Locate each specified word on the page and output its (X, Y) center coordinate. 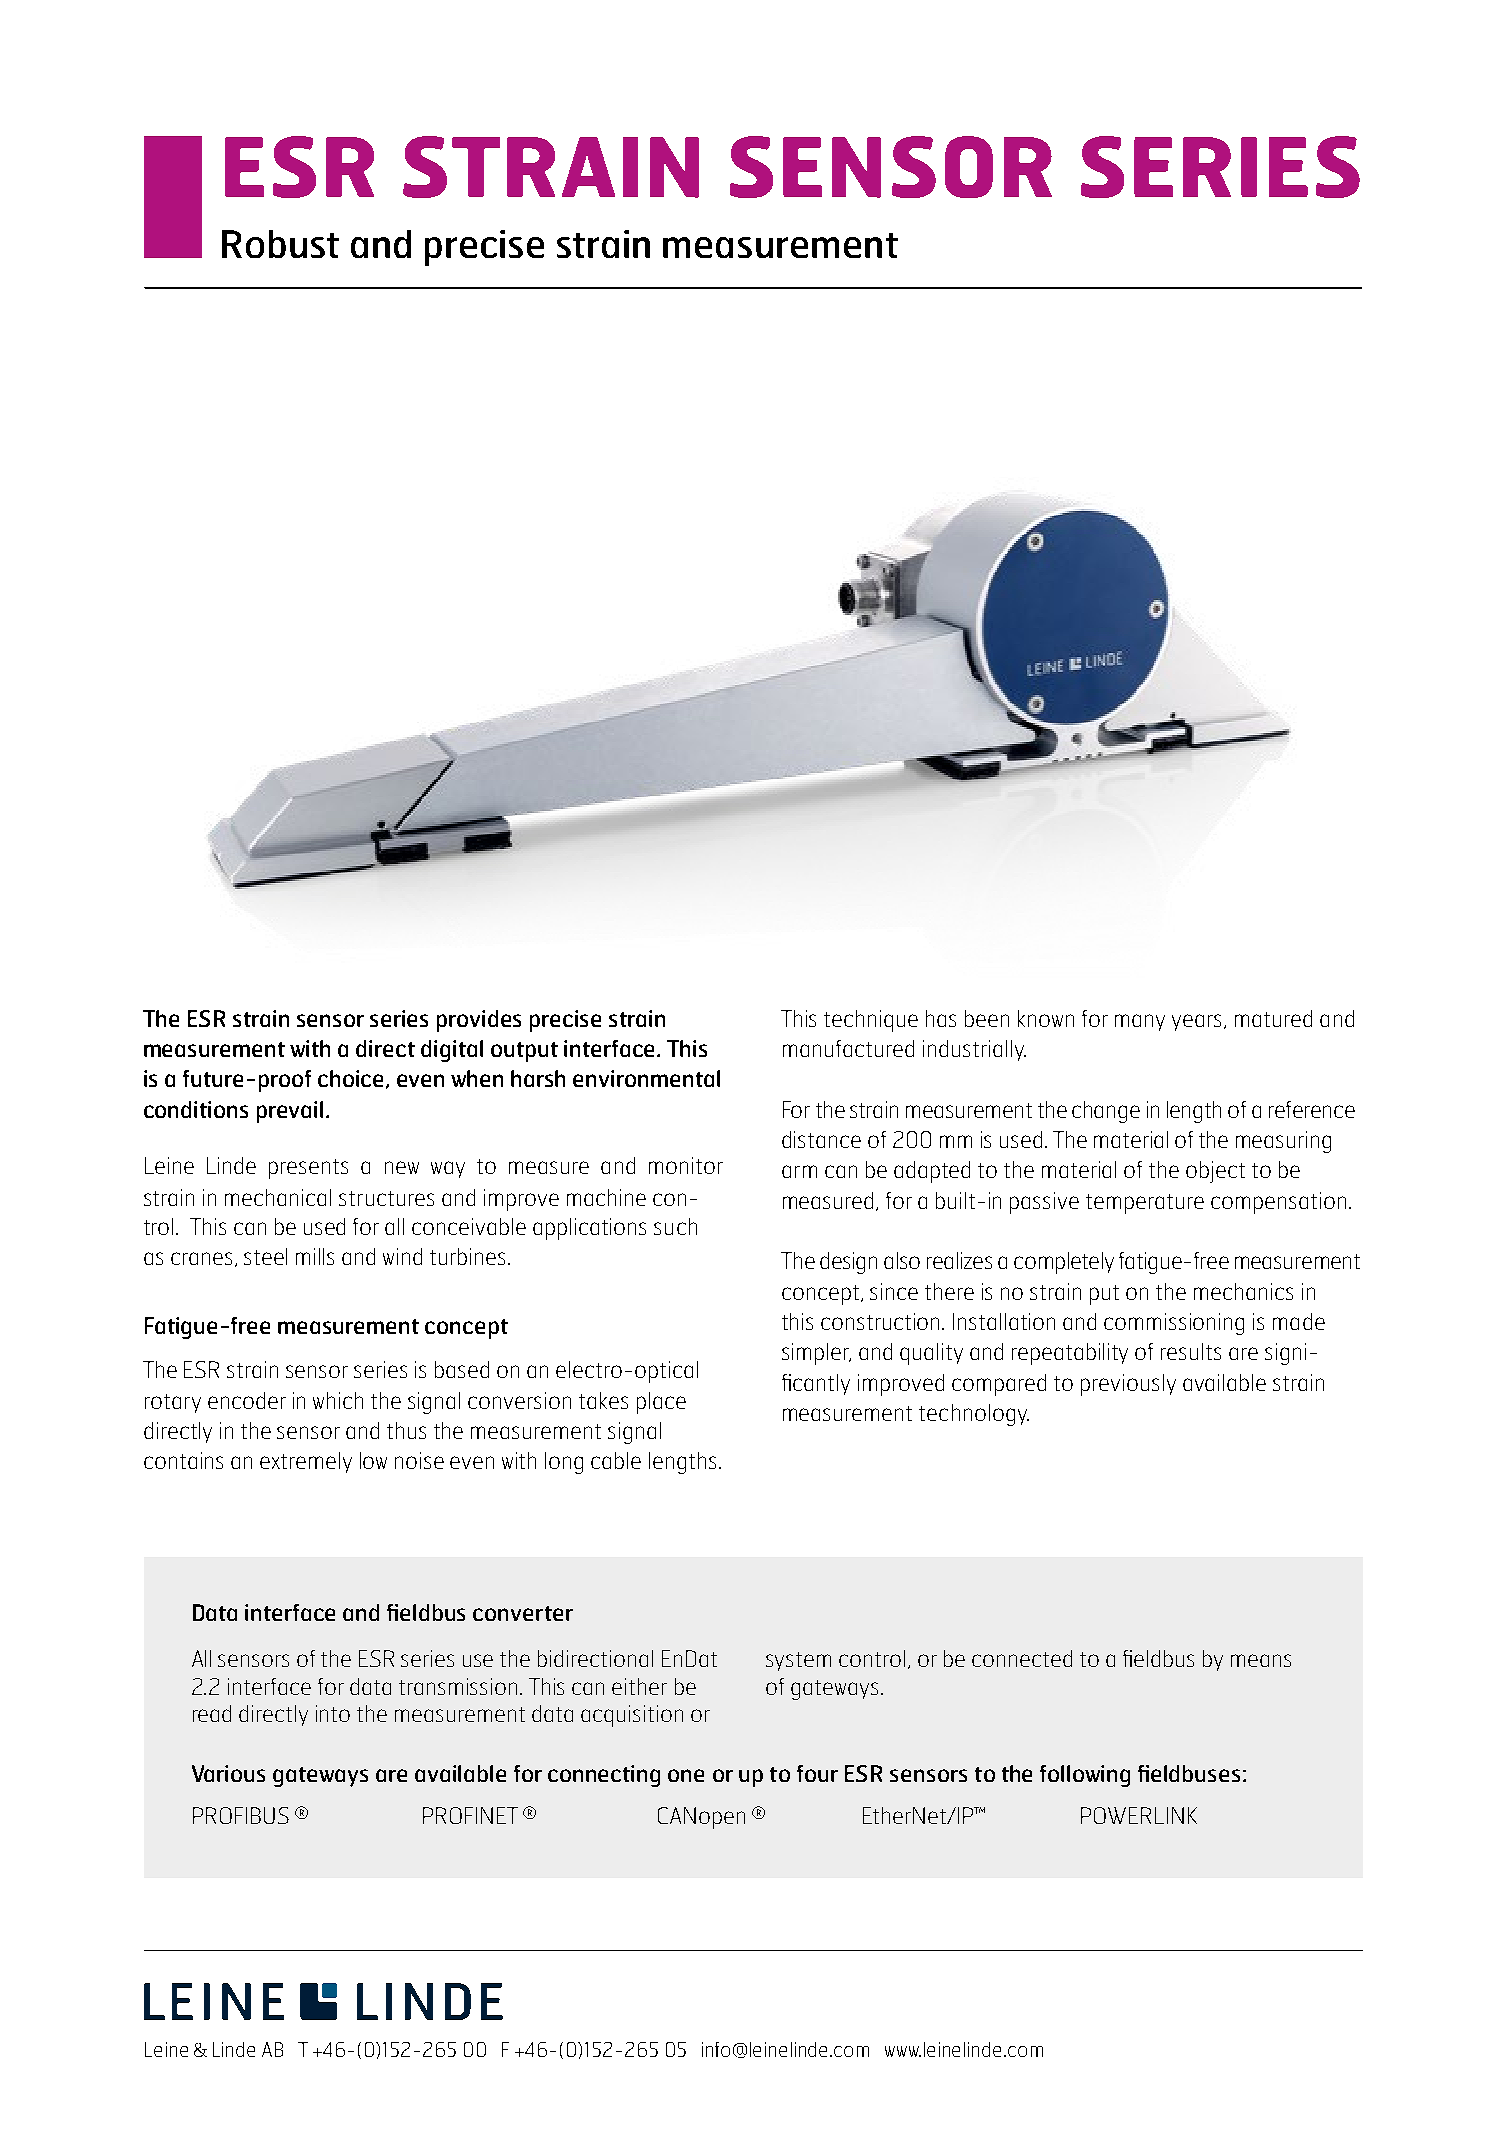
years (1198, 1022)
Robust (280, 244)
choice (352, 1079)
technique (871, 1021)
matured (1273, 1018)
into (333, 1713)
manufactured (848, 1048)
